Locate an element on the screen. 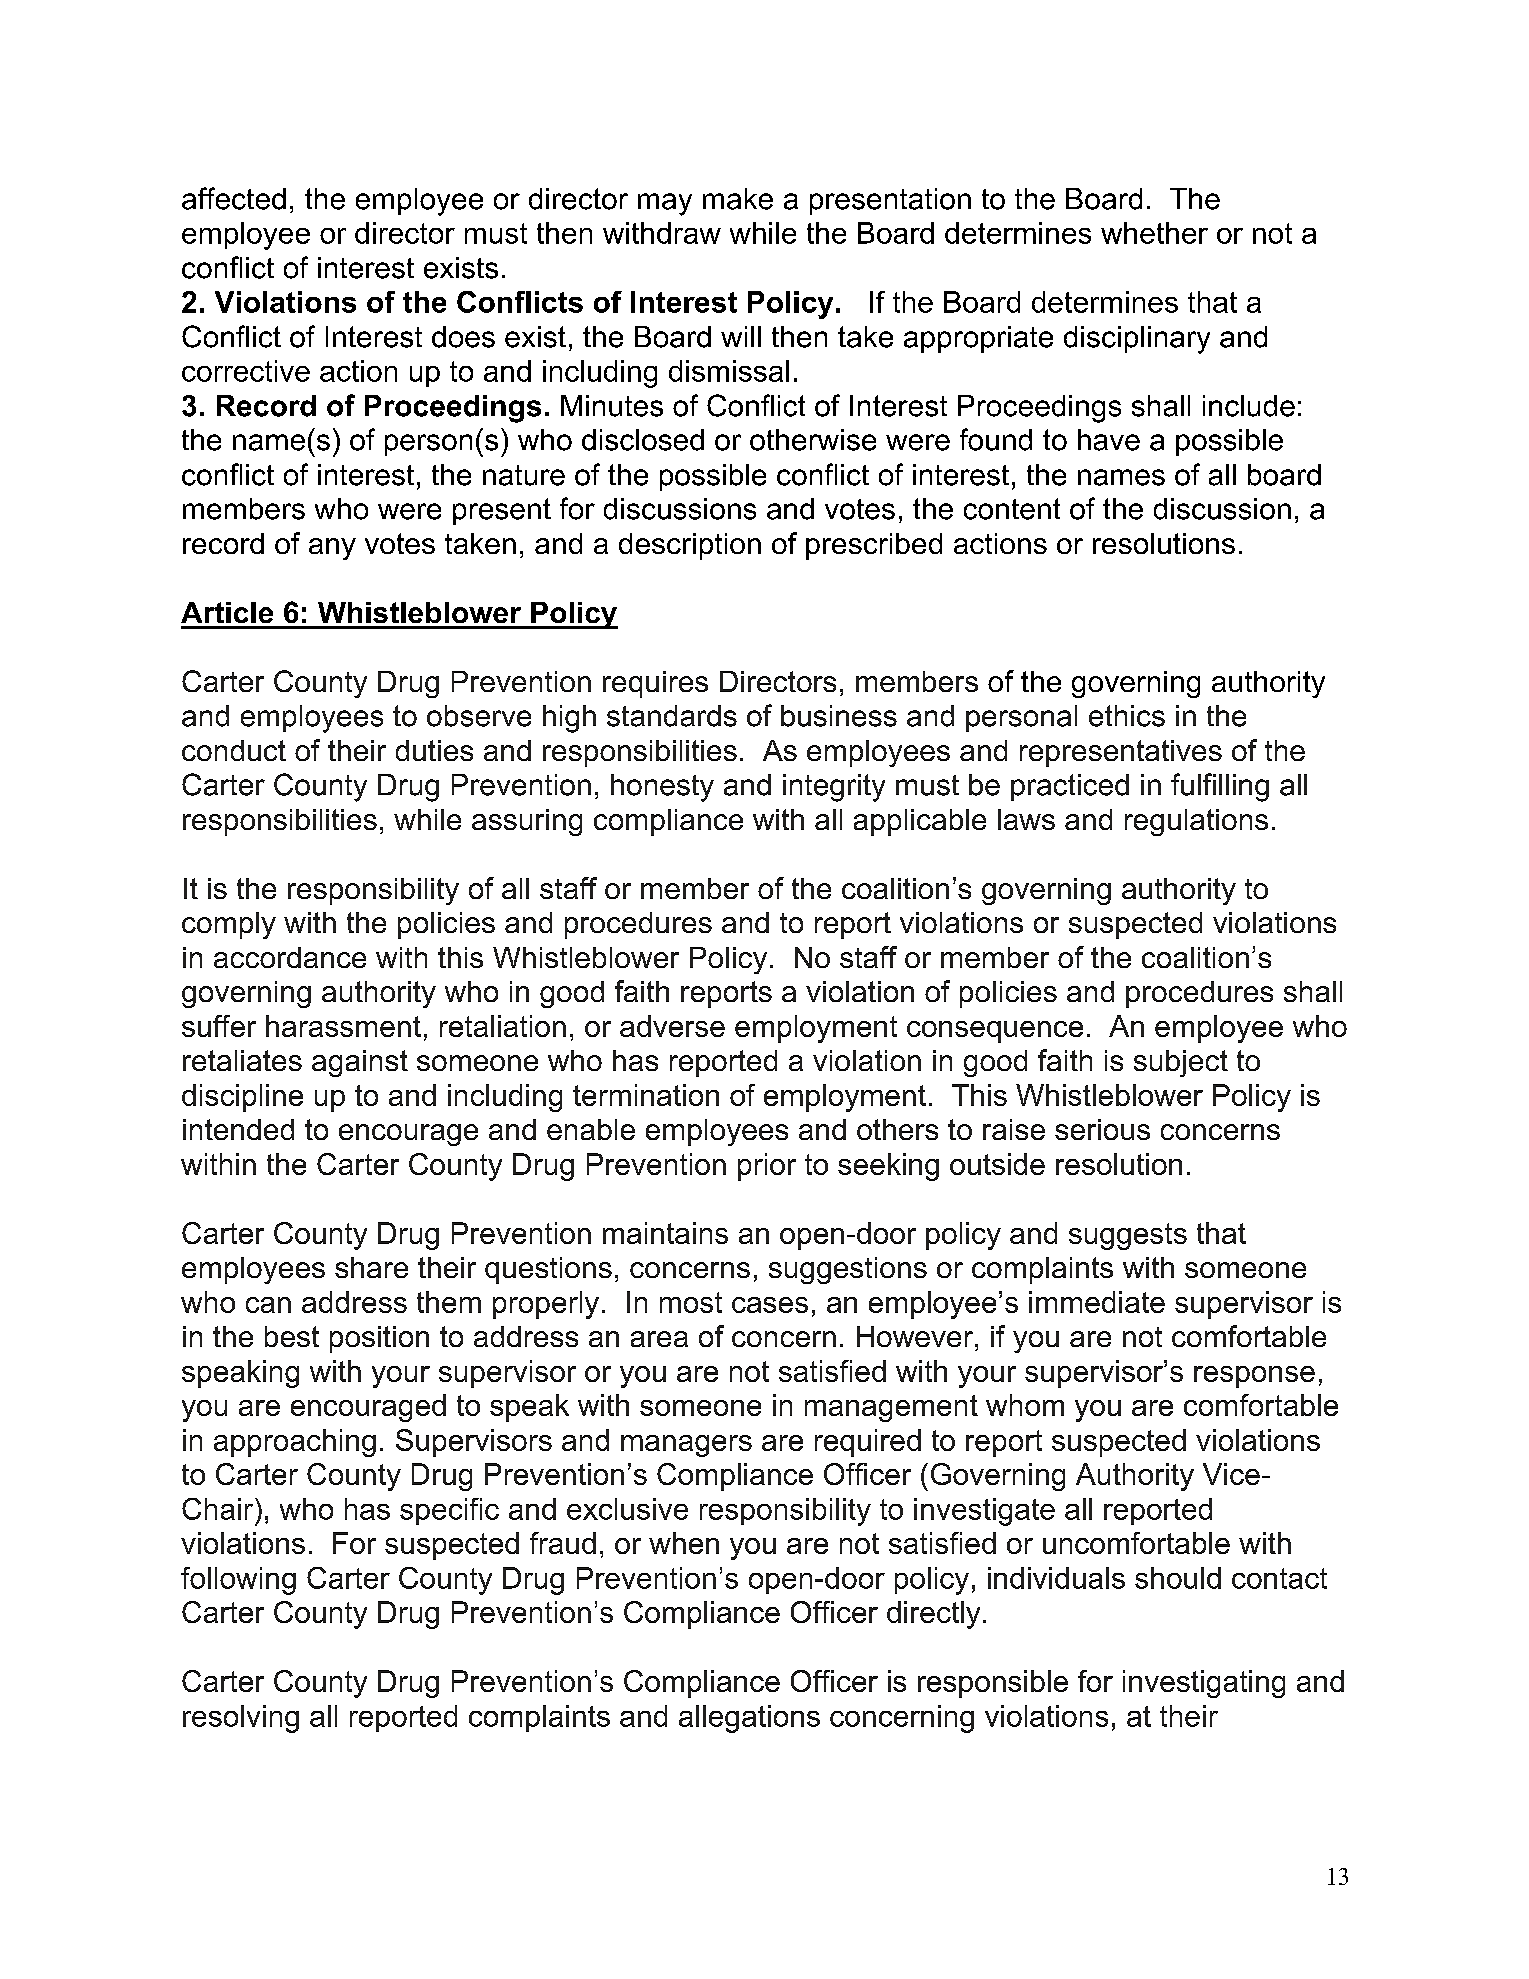 The height and width of the screenshot is (1979, 1529). whether is located at coordinates (1154, 233).
